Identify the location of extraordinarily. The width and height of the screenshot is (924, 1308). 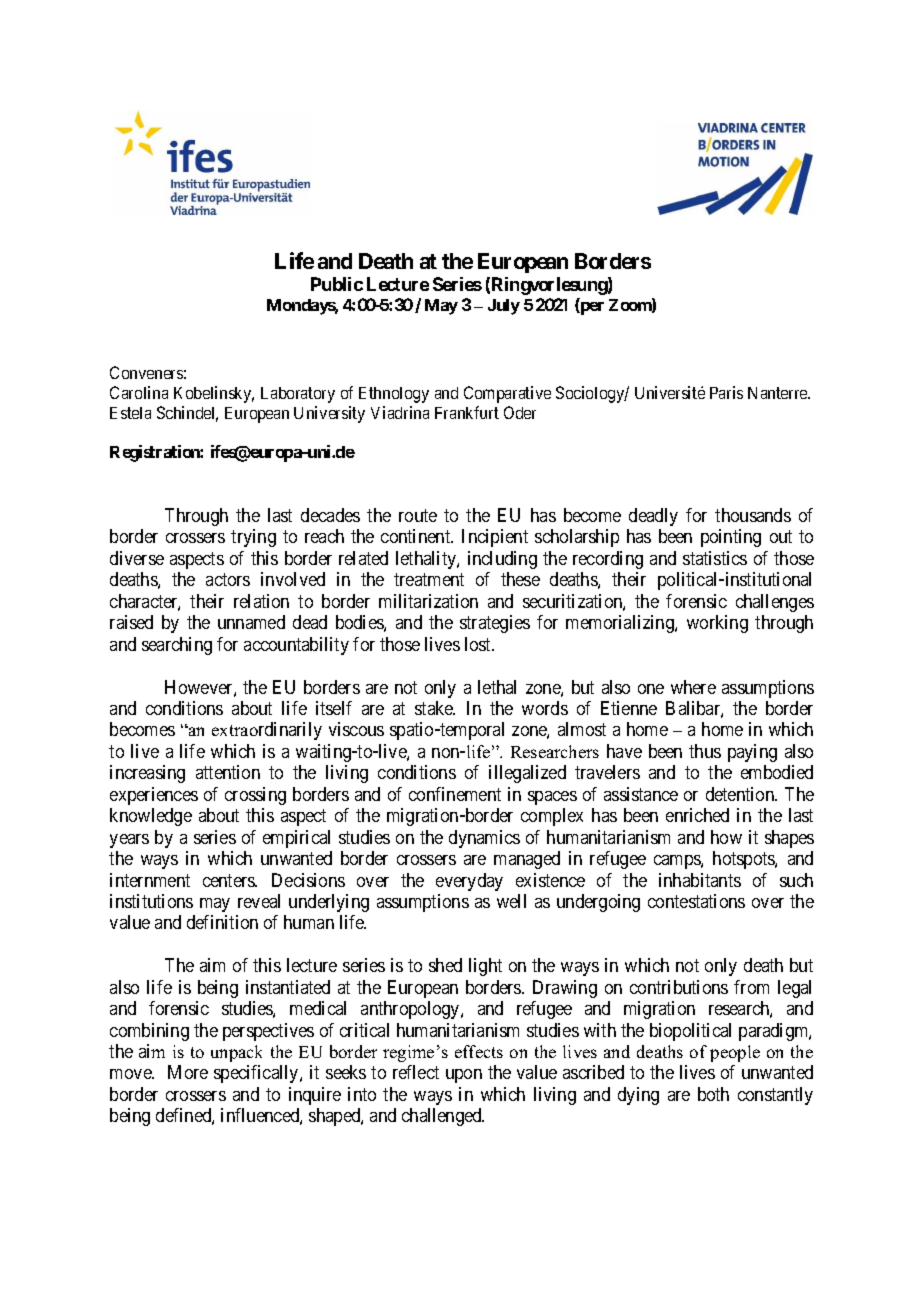
(267, 731).
